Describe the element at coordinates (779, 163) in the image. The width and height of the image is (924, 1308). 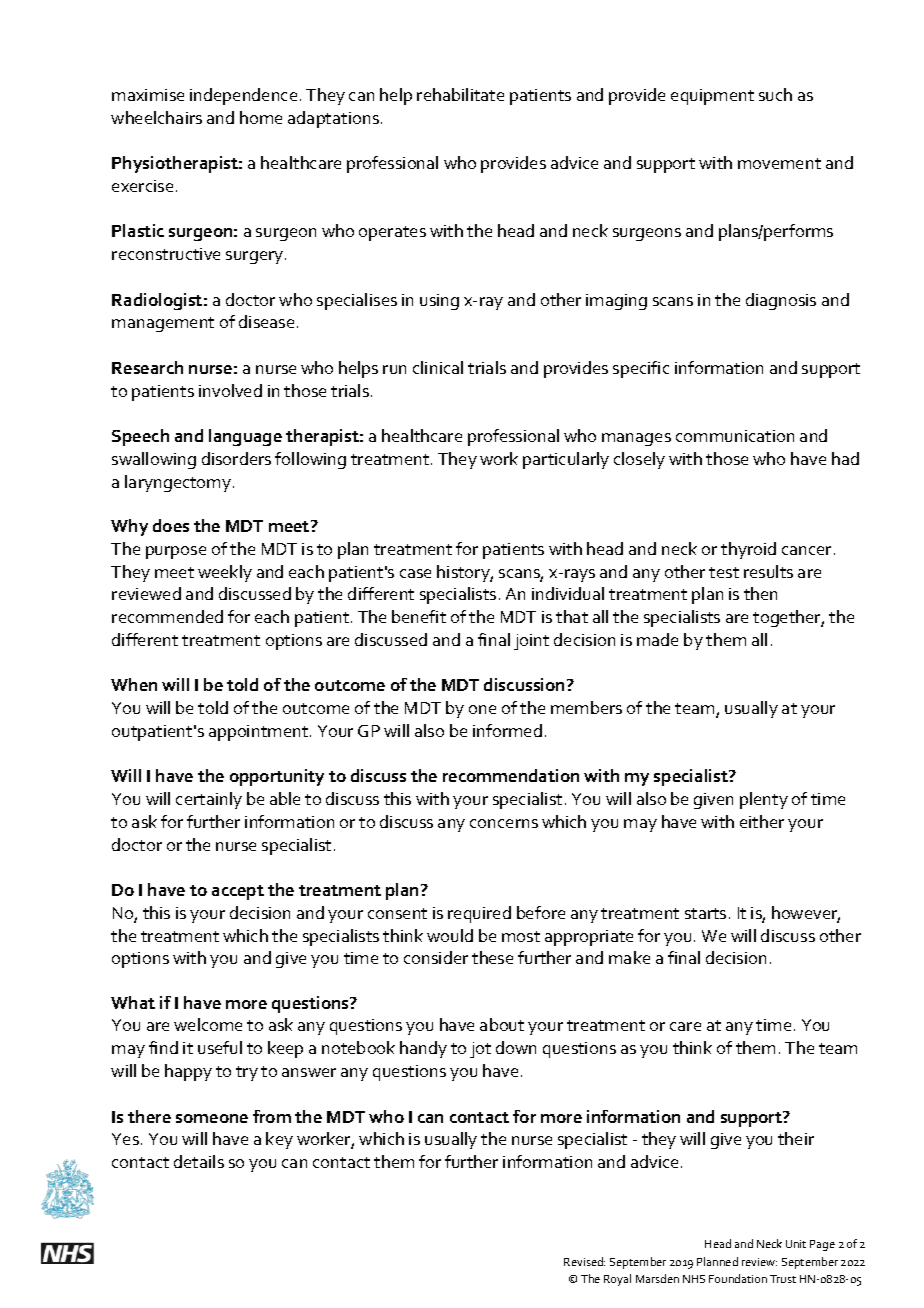
I see `movement` at that location.
